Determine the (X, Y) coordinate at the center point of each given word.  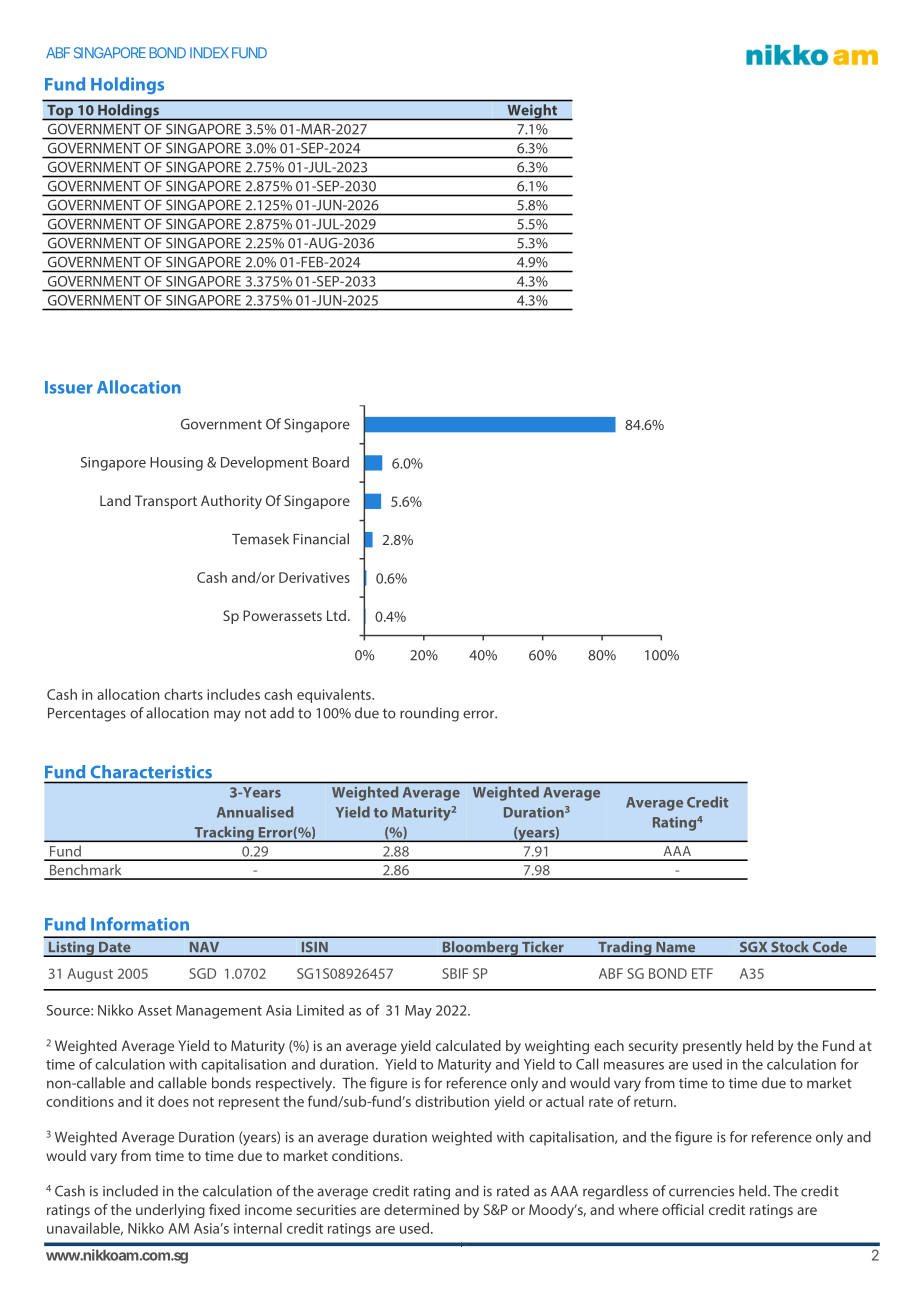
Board (331, 462)
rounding (429, 714)
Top (60, 112)
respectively (295, 1084)
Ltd (336, 615)
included (130, 1191)
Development (264, 463)
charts (183, 694)
